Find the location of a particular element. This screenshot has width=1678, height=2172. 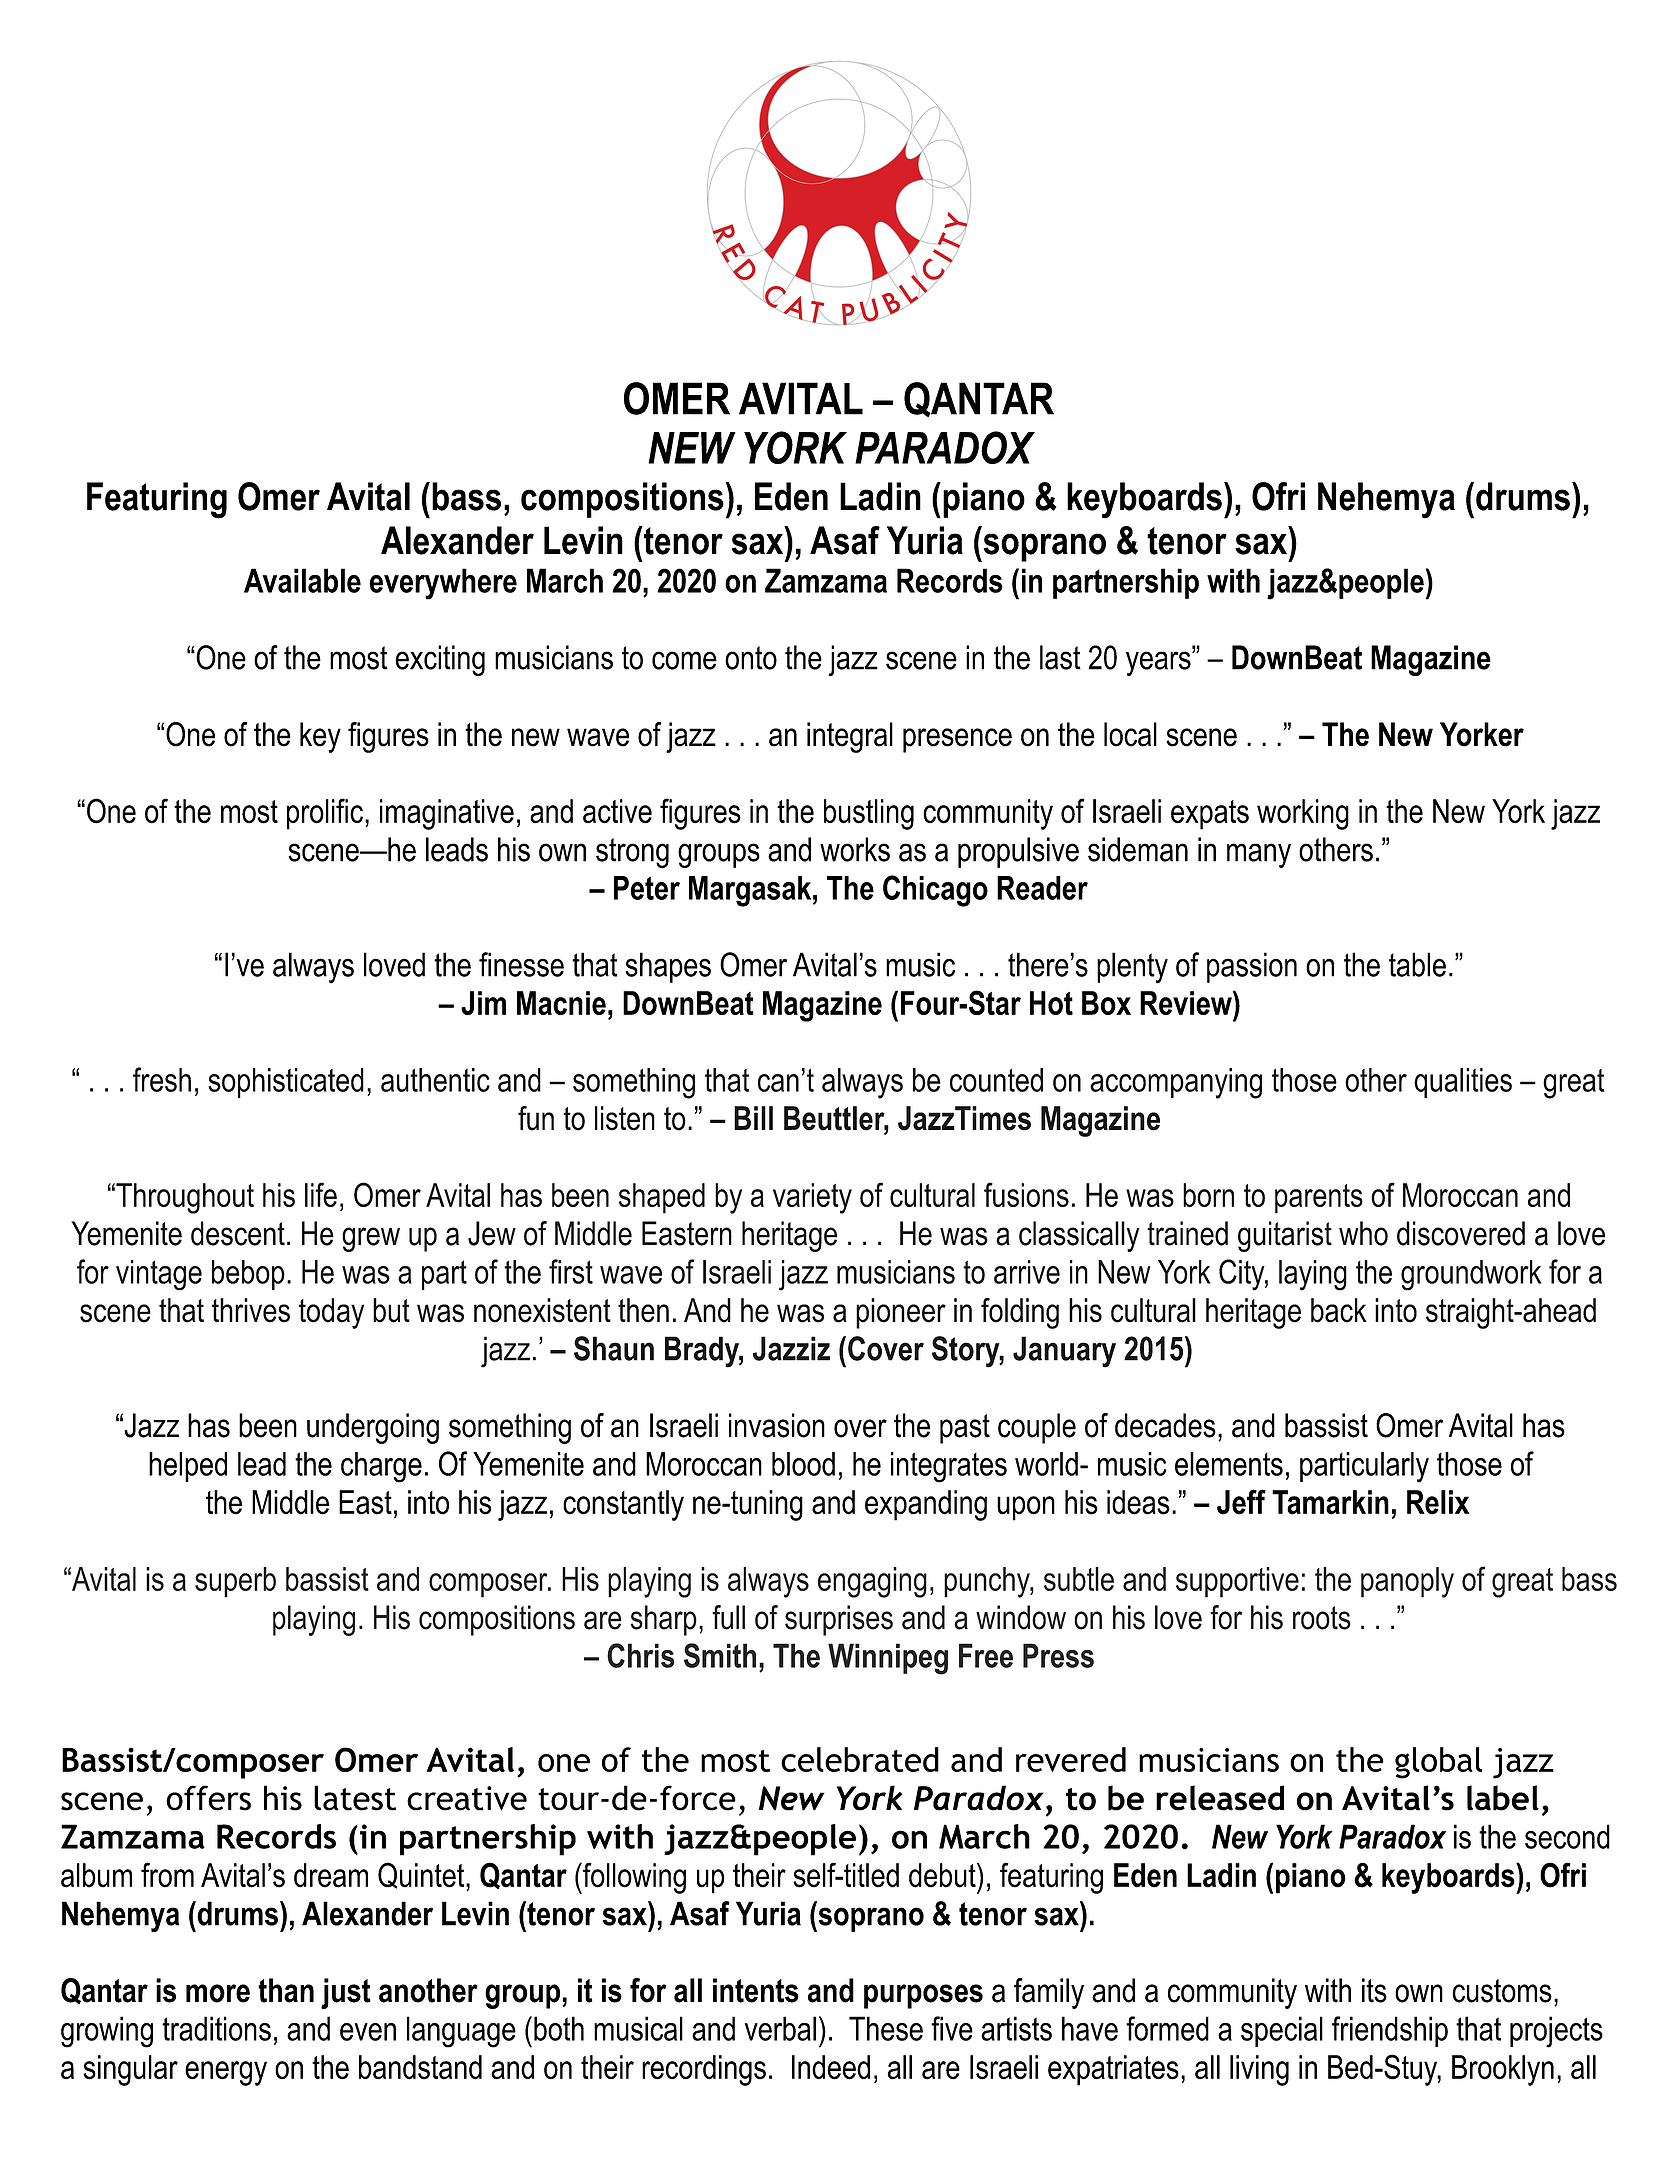

verbal is located at coordinates (780, 2028).
